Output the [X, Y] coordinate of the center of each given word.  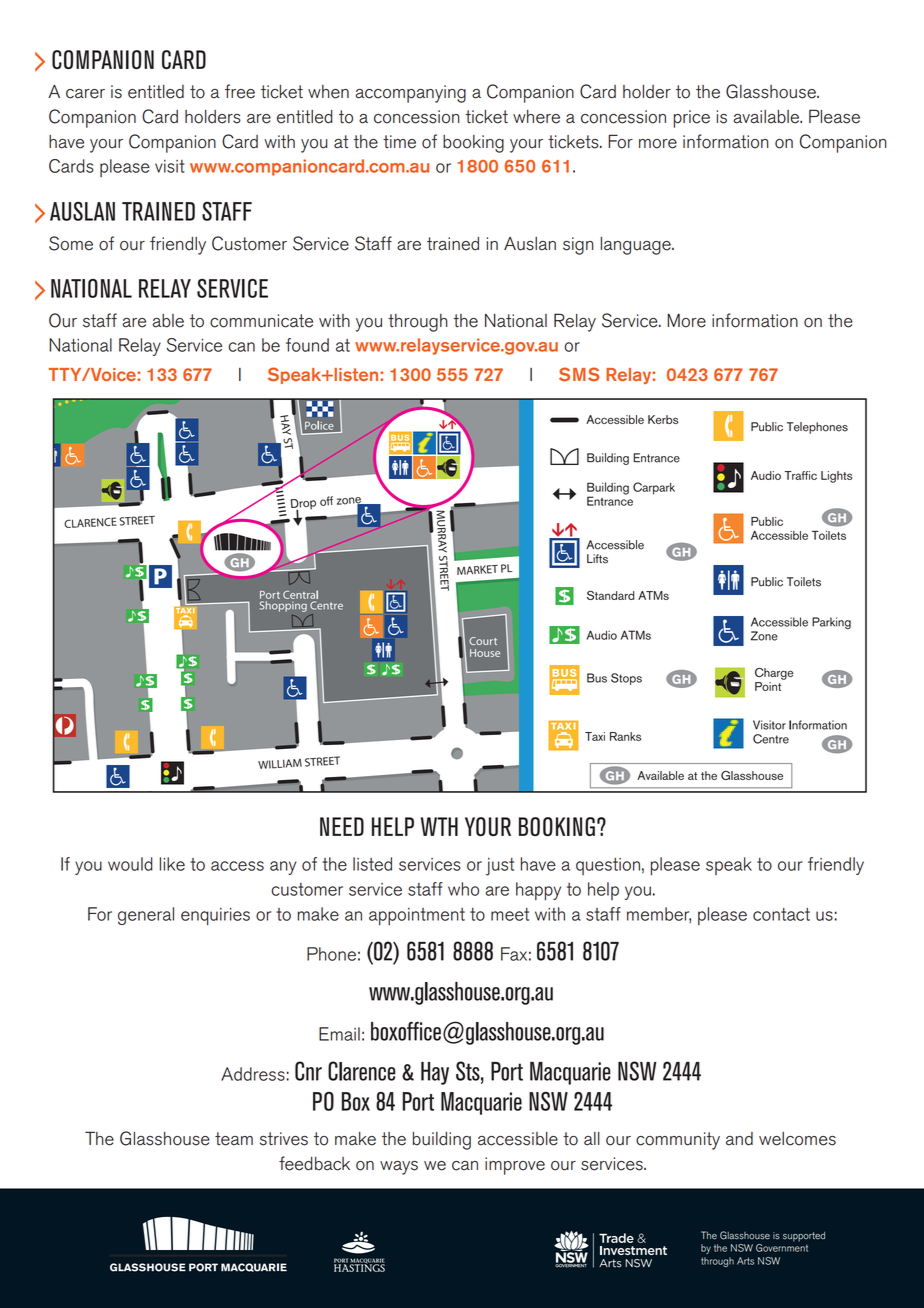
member [659, 915]
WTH [439, 826]
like [172, 864]
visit [170, 166]
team [234, 1139]
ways [399, 1168]
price [692, 119]
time [399, 142]
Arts [745, 1261]
